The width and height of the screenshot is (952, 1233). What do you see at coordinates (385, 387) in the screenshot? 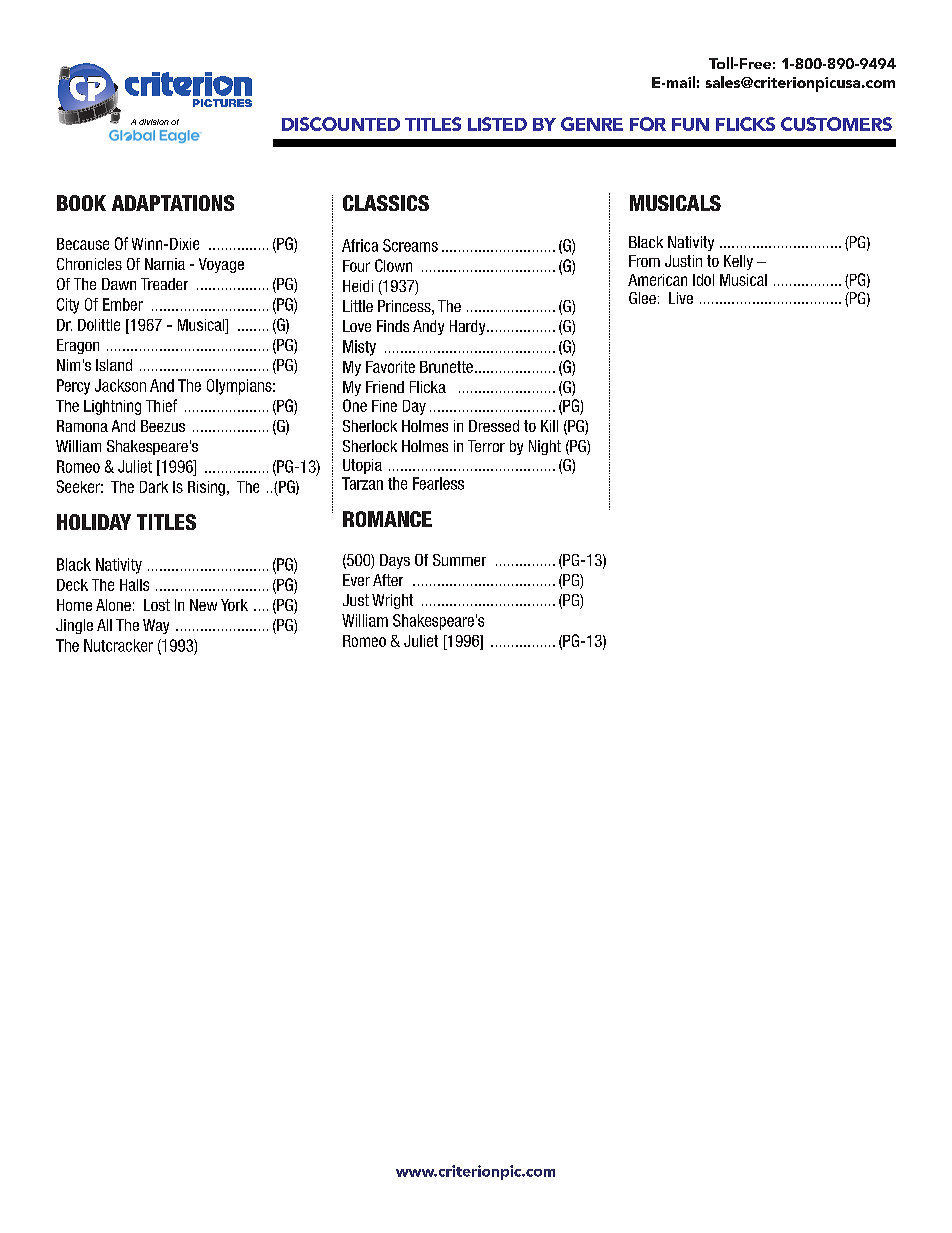
I see `Friend` at bounding box center [385, 387].
